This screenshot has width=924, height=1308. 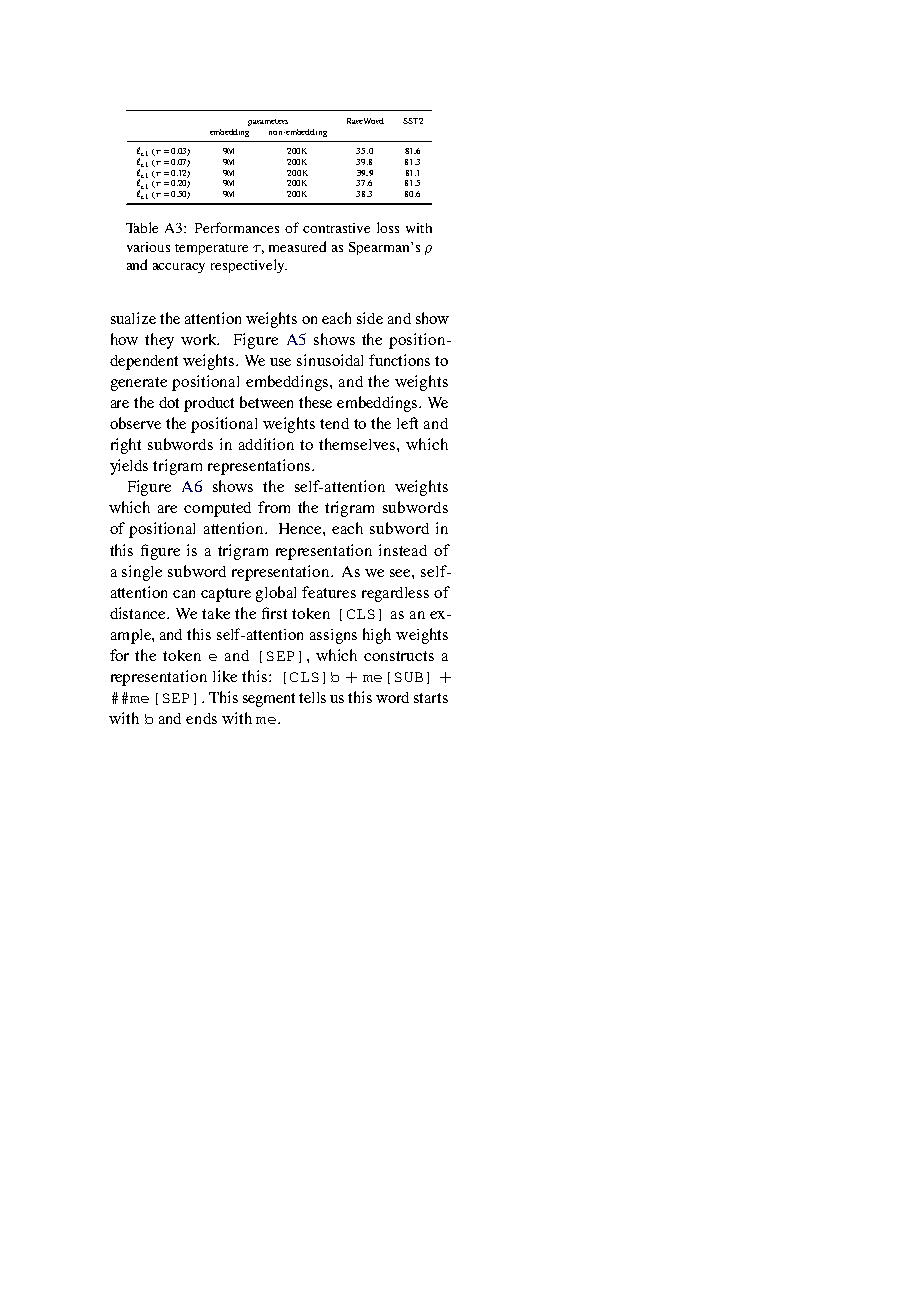 I want to click on left, so click(x=407, y=423).
